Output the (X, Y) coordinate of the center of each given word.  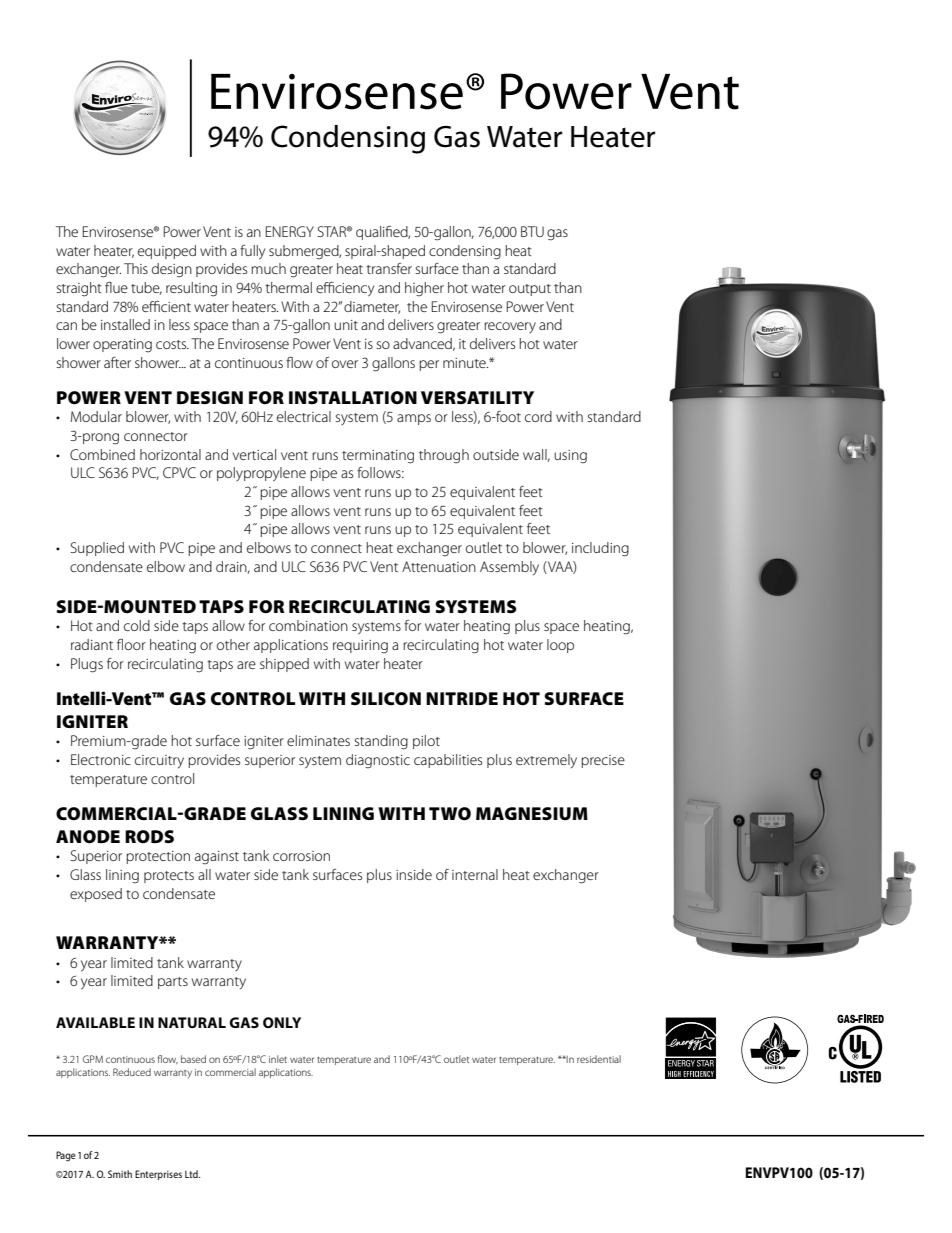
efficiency (345, 289)
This (136, 268)
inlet (278, 1059)
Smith (120, 1174)
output (530, 290)
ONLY (282, 1022)
